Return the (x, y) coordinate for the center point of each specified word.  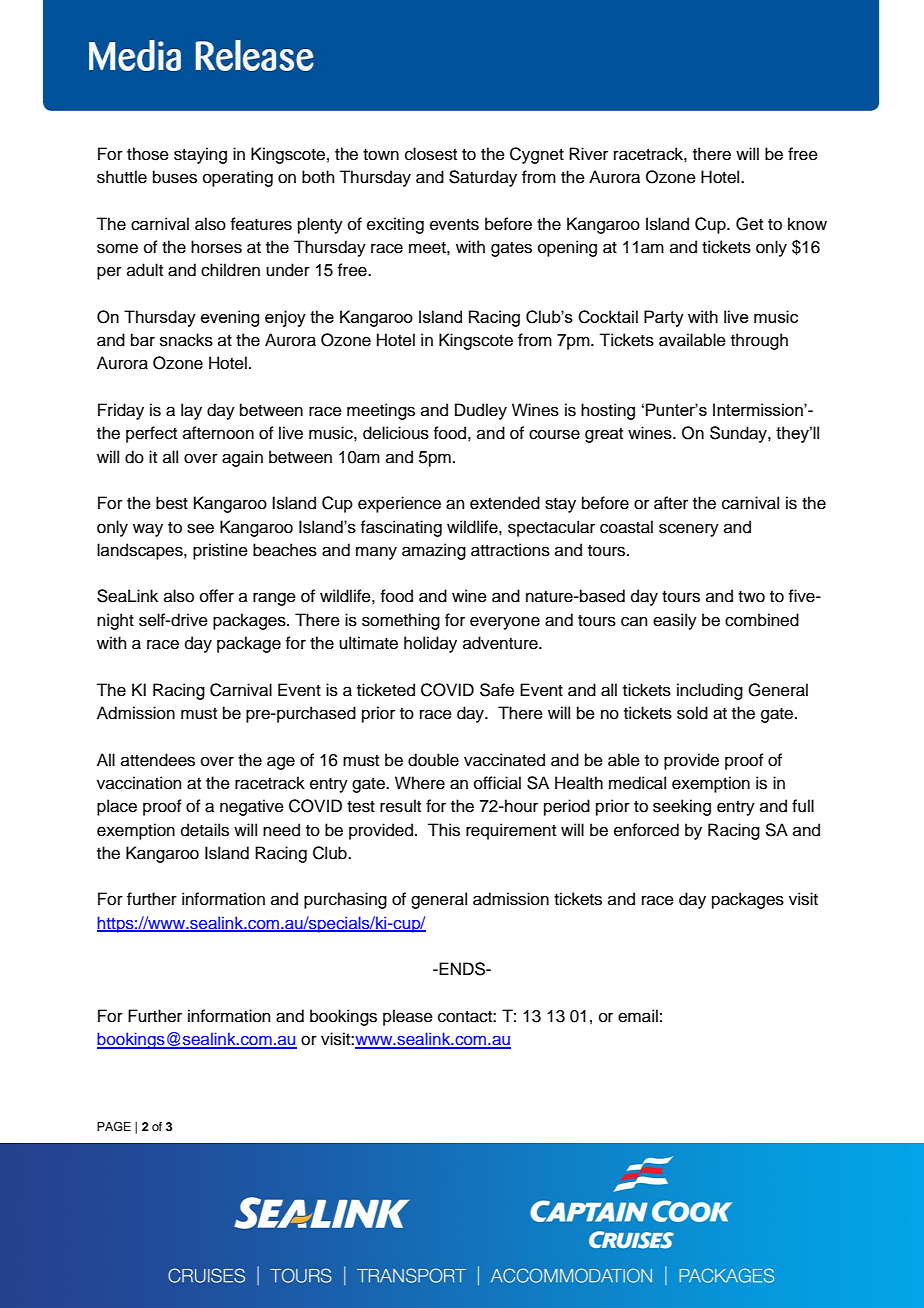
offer (217, 596)
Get (749, 224)
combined (762, 620)
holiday (430, 644)
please (408, 1017)
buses (175, 177)
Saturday (483, 178)
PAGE (114, 1127)
